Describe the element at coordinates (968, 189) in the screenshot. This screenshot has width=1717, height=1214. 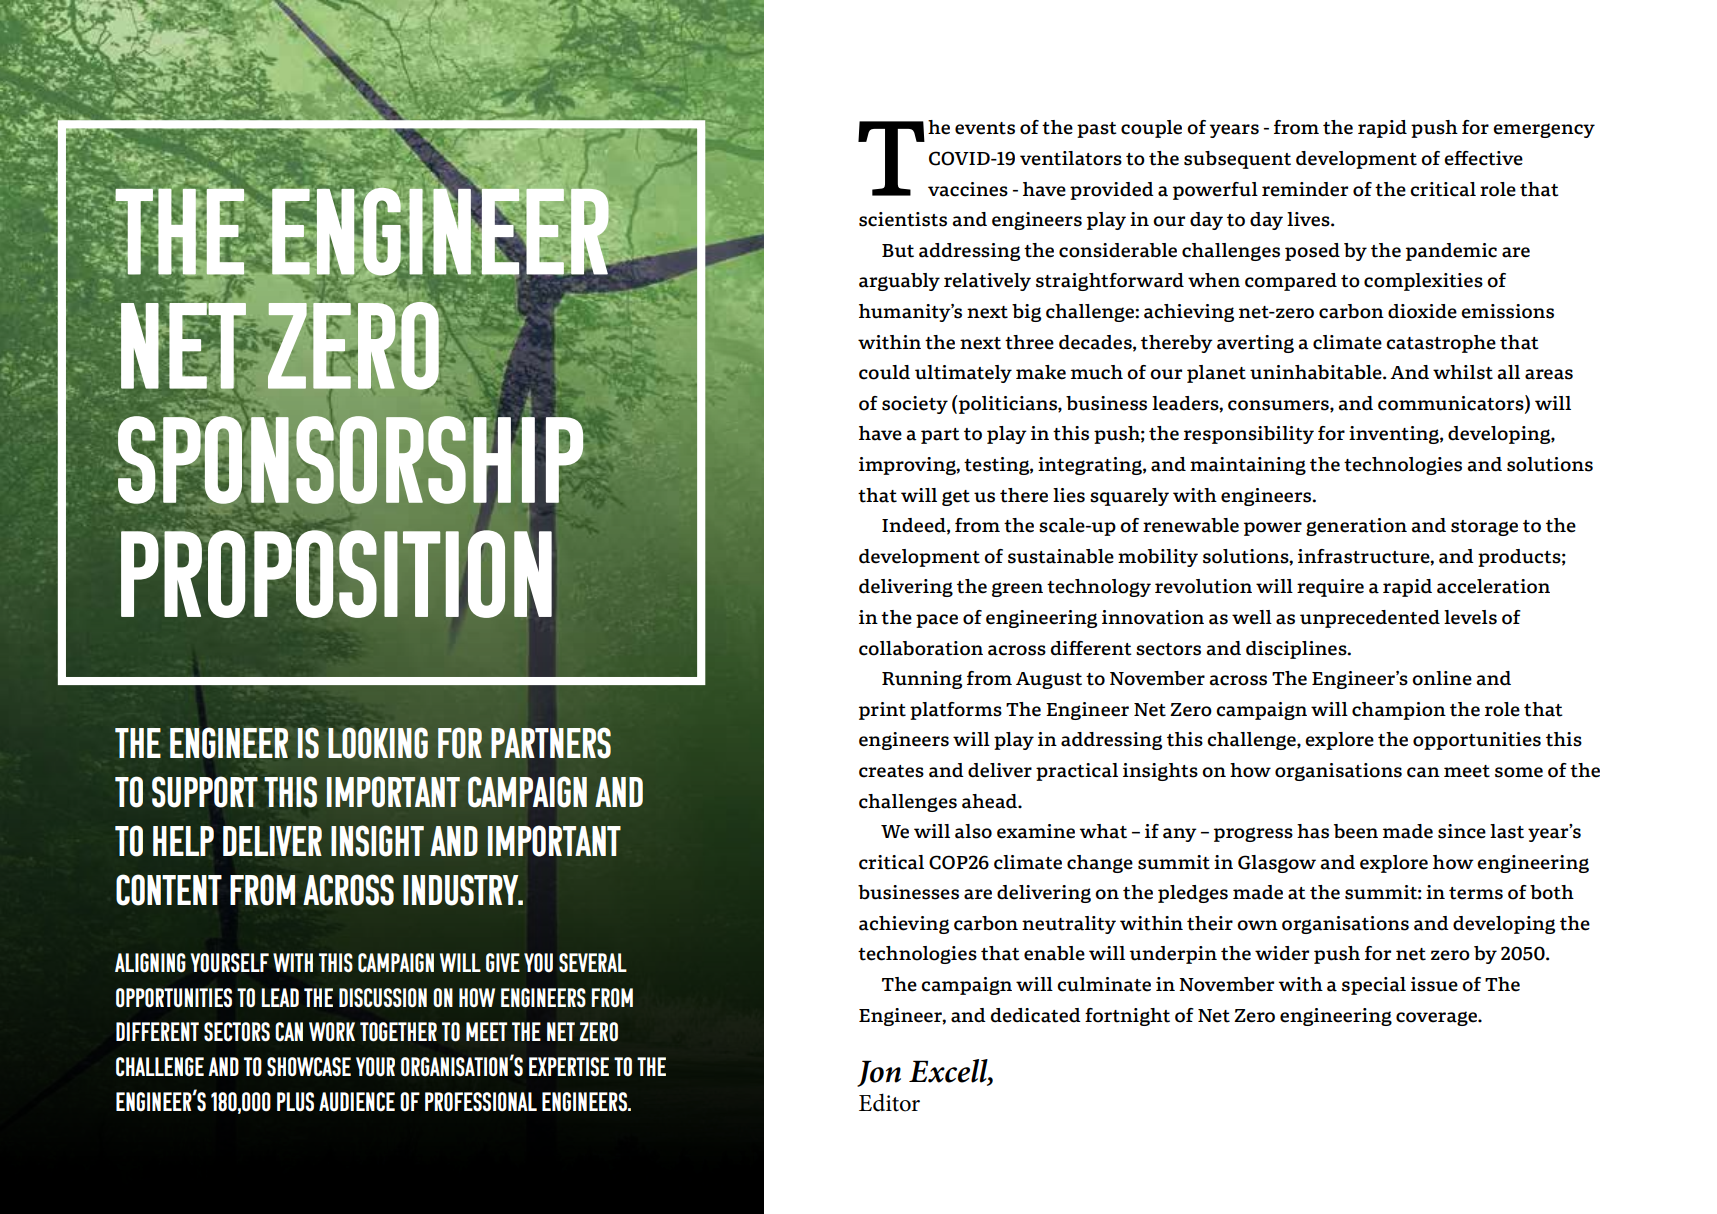
I see `vaccines` at that location.
